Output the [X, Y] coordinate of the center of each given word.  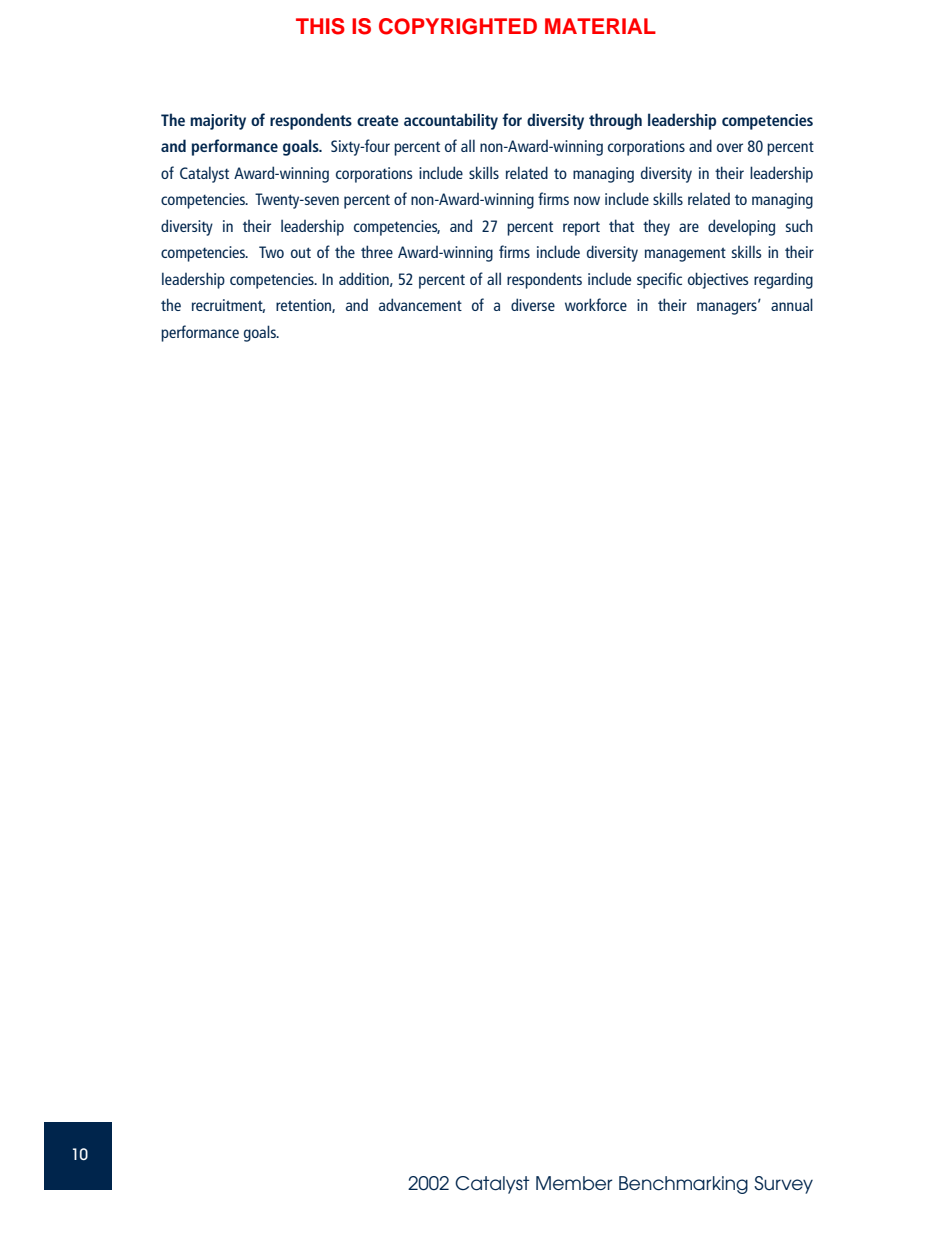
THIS [320, 26]
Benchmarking [683, 1185]
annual [792, 304]
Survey [783, 1185]
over [730, 147]
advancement [420, 304]
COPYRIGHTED [458, 26]
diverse [533, 304]
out [301, 252]
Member [574, 1183]
